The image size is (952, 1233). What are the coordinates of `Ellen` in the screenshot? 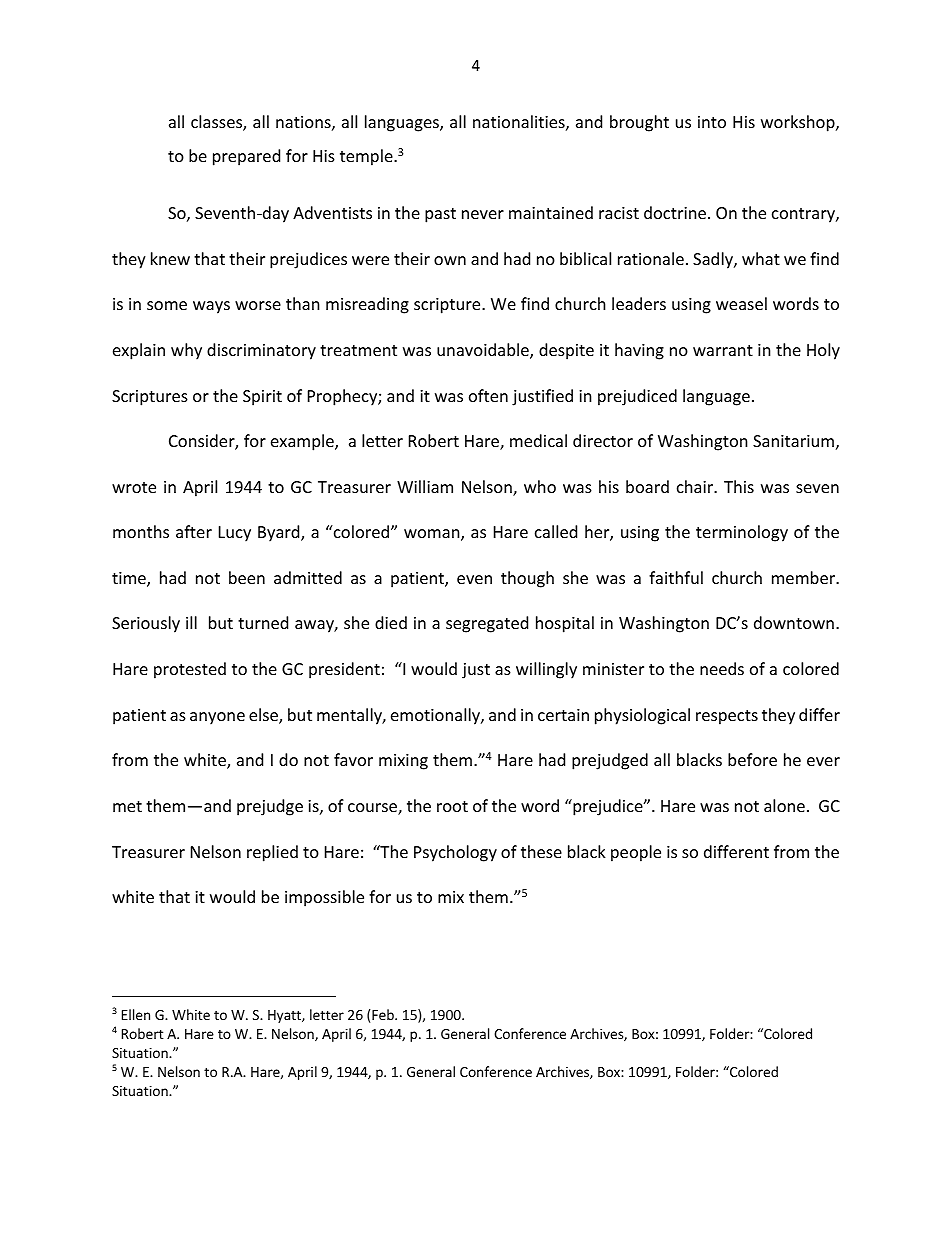 It's located at (136, 1014).
